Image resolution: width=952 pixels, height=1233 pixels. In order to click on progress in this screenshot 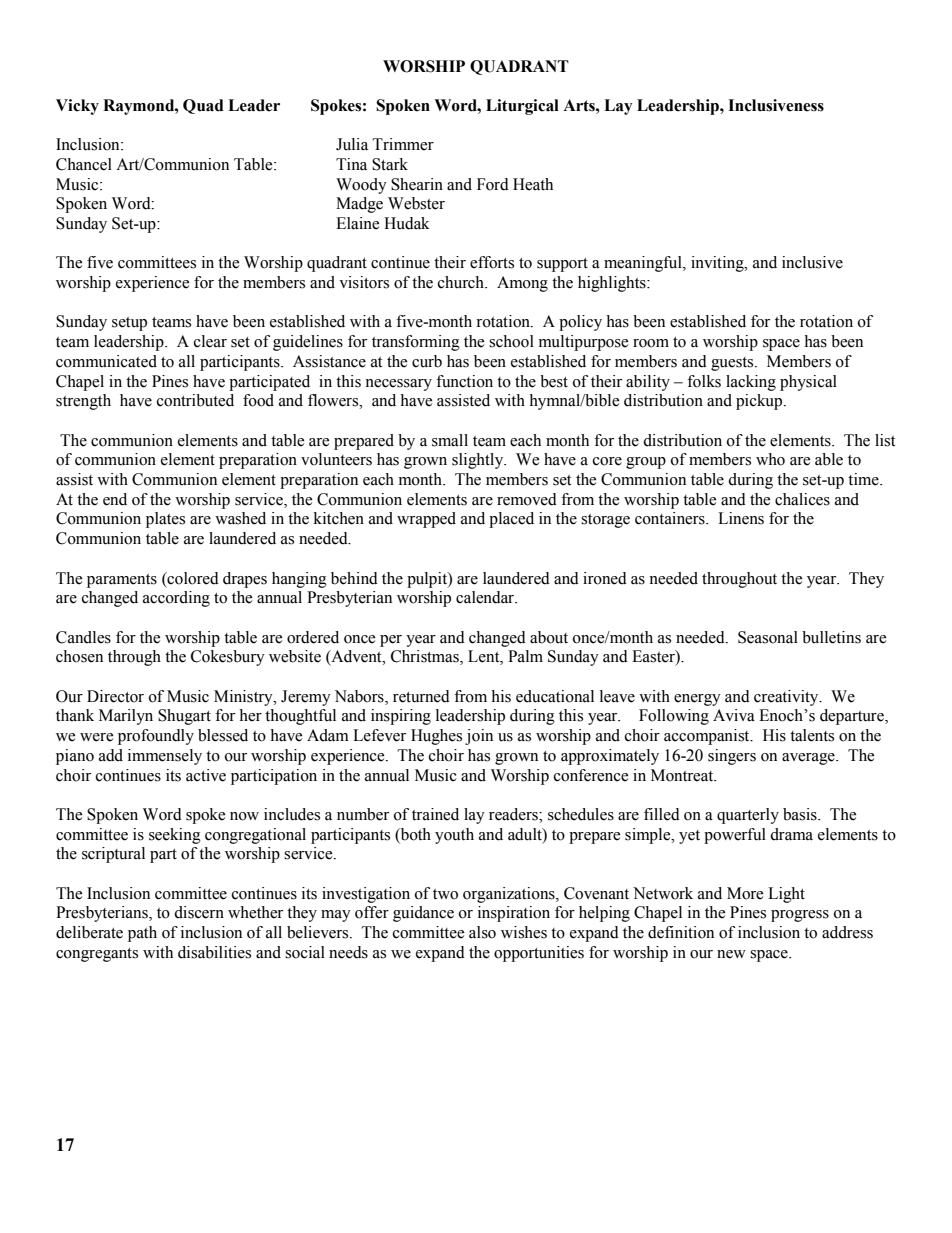, I will do `click(800, 916)`.
